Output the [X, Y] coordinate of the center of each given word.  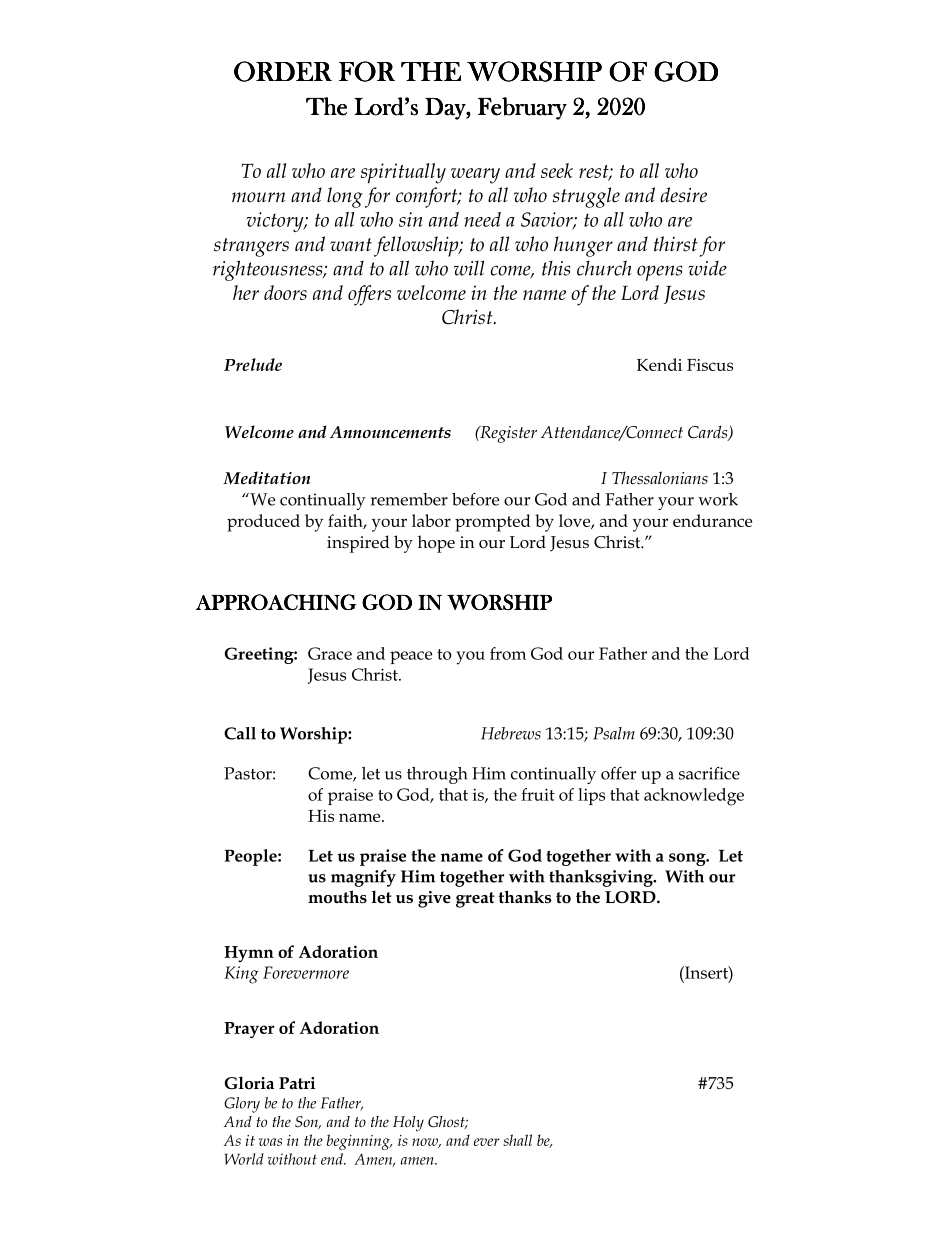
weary [475, 176]
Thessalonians [660, 478]
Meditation [266, 478]
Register [507, 434]
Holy [408, 1124]
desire [683, 195]
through [437, 775]
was [270, 1142]
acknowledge [694, 797]
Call [240, 733]
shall [517, 1140]
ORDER [283, 71]
